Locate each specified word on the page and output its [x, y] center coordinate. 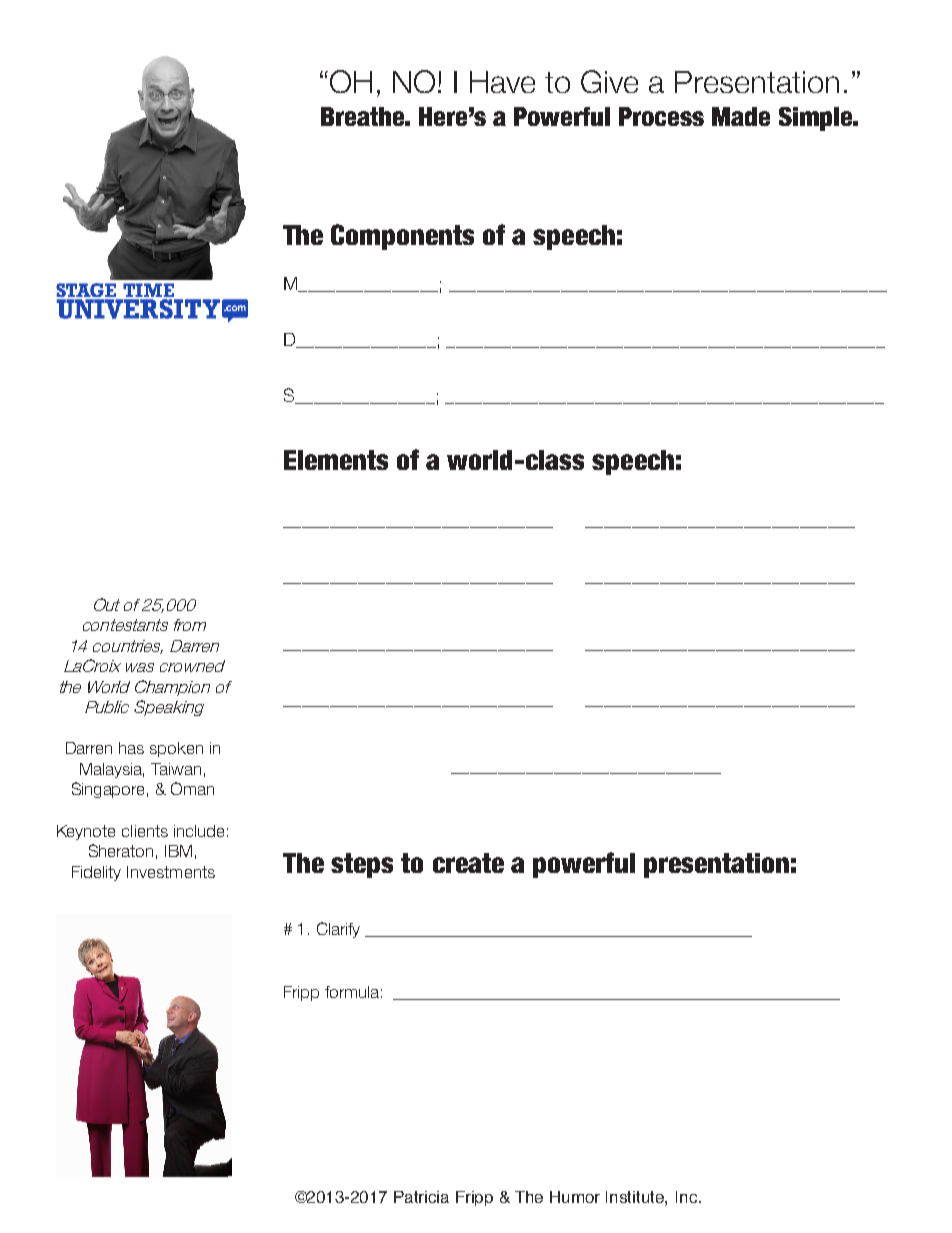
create [468, 863]
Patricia [421, 1197]
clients [145, 831]
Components [402, 237]
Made [741, 116]
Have [502, 82]
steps [362, 865]
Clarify [338, 930]
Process [661, 116]
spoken [176, 749]
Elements [336, 460]
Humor [575, 1197]
